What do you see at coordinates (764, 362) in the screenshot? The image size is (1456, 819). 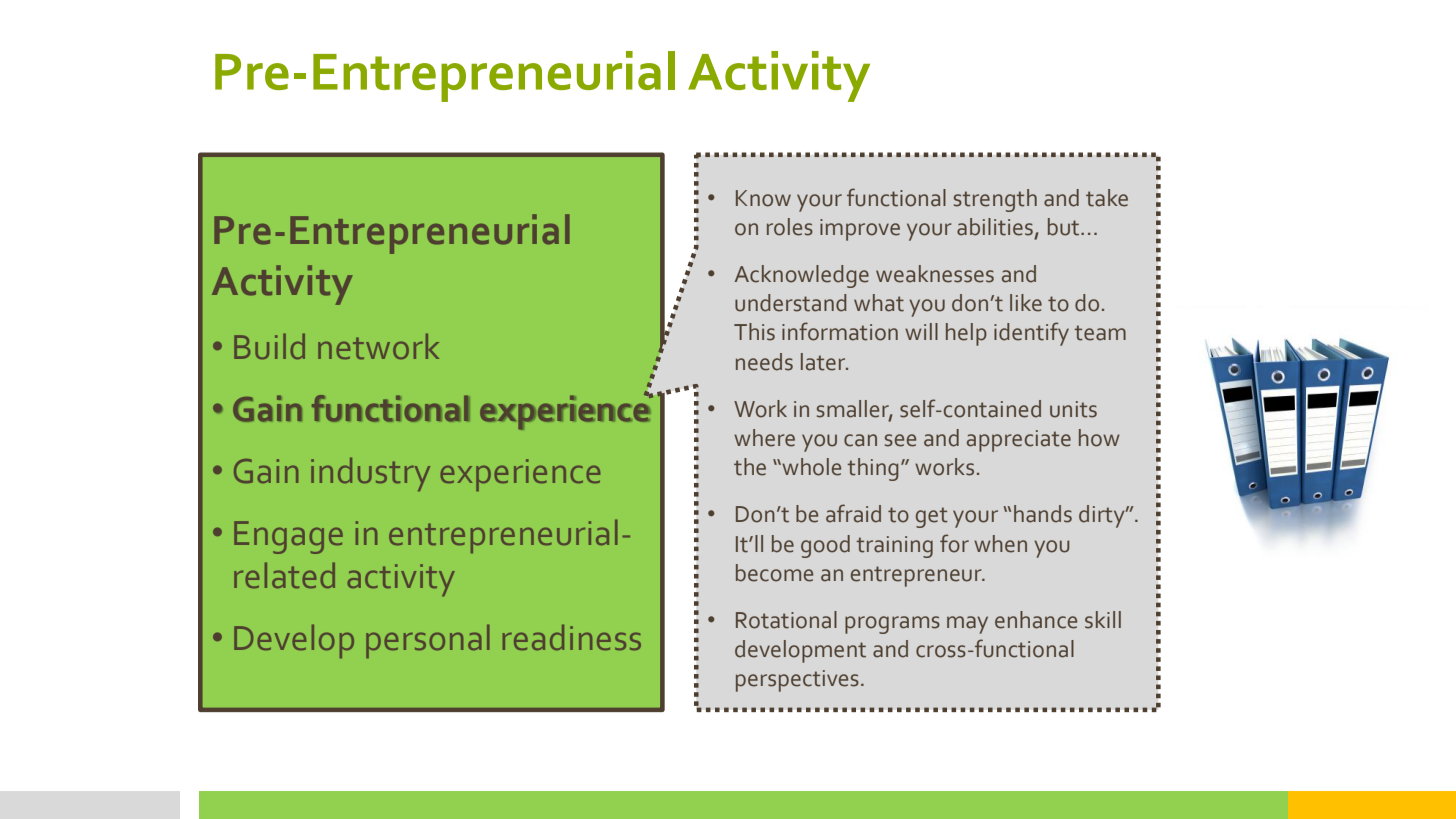 I see `needs` at bounding box center [764, 362].
